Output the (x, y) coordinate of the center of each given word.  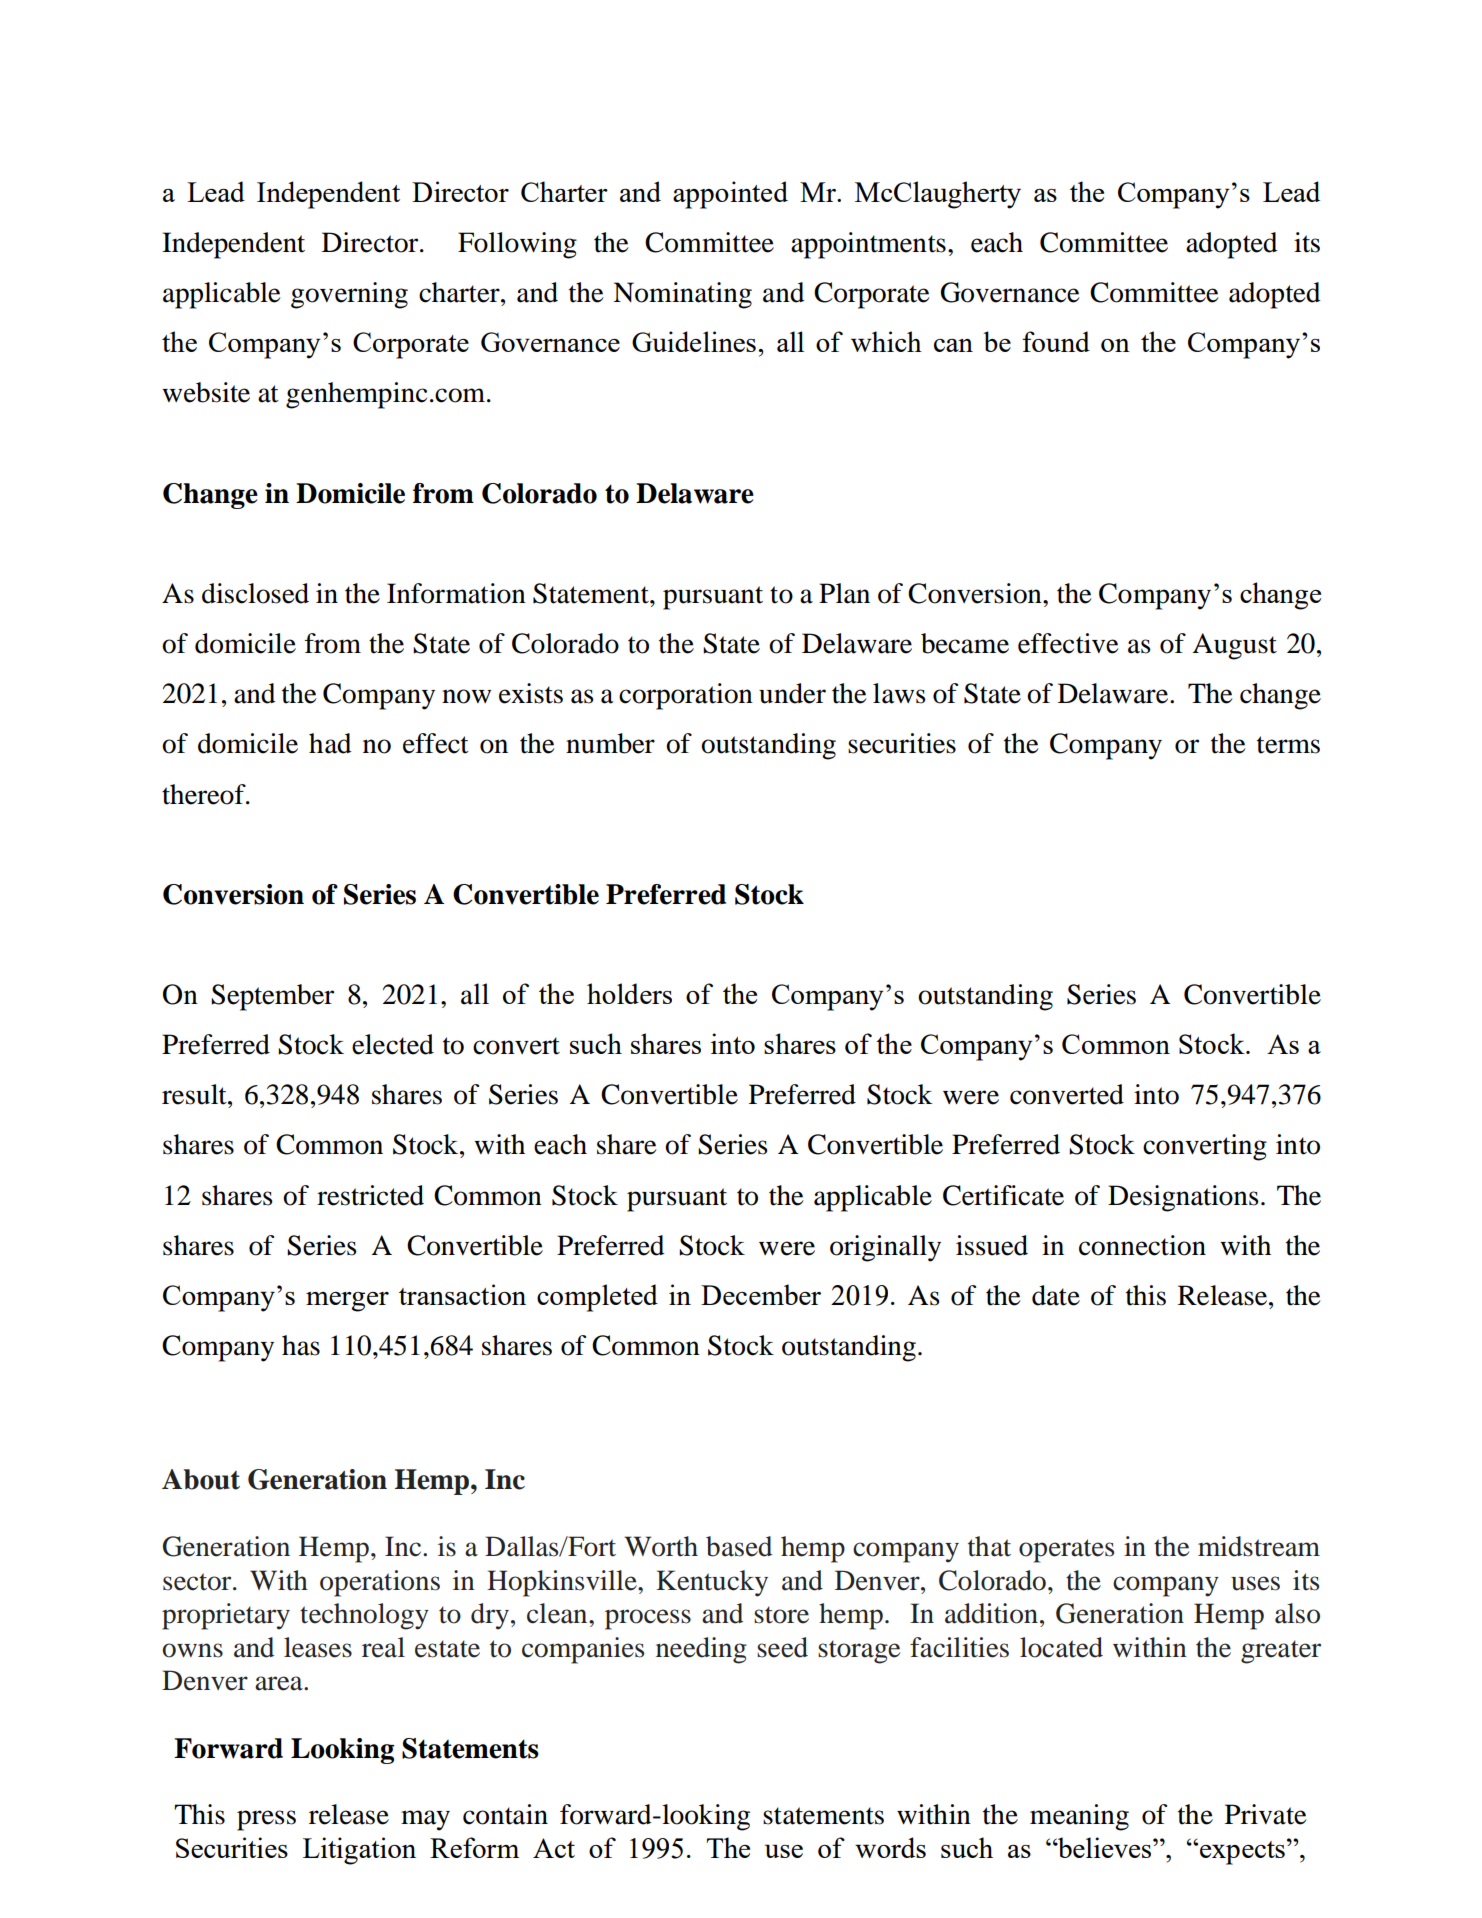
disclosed (255, 593)
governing (349, 295)
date (1056, 1295)
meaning (1079, 1817)
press (266, 1820)
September (272, 997)
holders (629, 993)
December (761, 1294)
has (301, 1345)
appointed (730, 195)
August (1234, 646)
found (1056, 341)
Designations (1183, 1198)
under (792, 693)
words (890, 1847)
